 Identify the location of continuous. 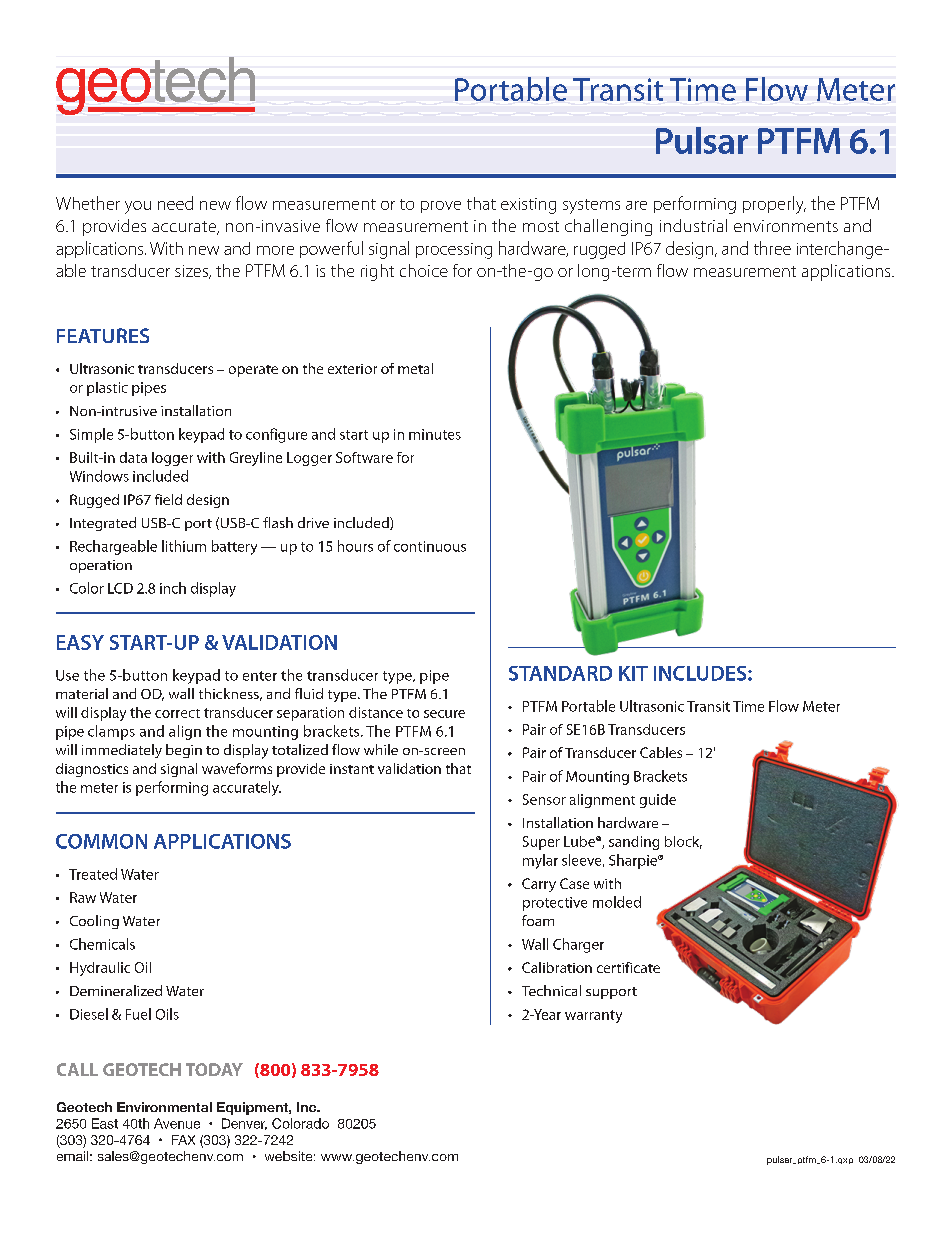
(430, 546).
